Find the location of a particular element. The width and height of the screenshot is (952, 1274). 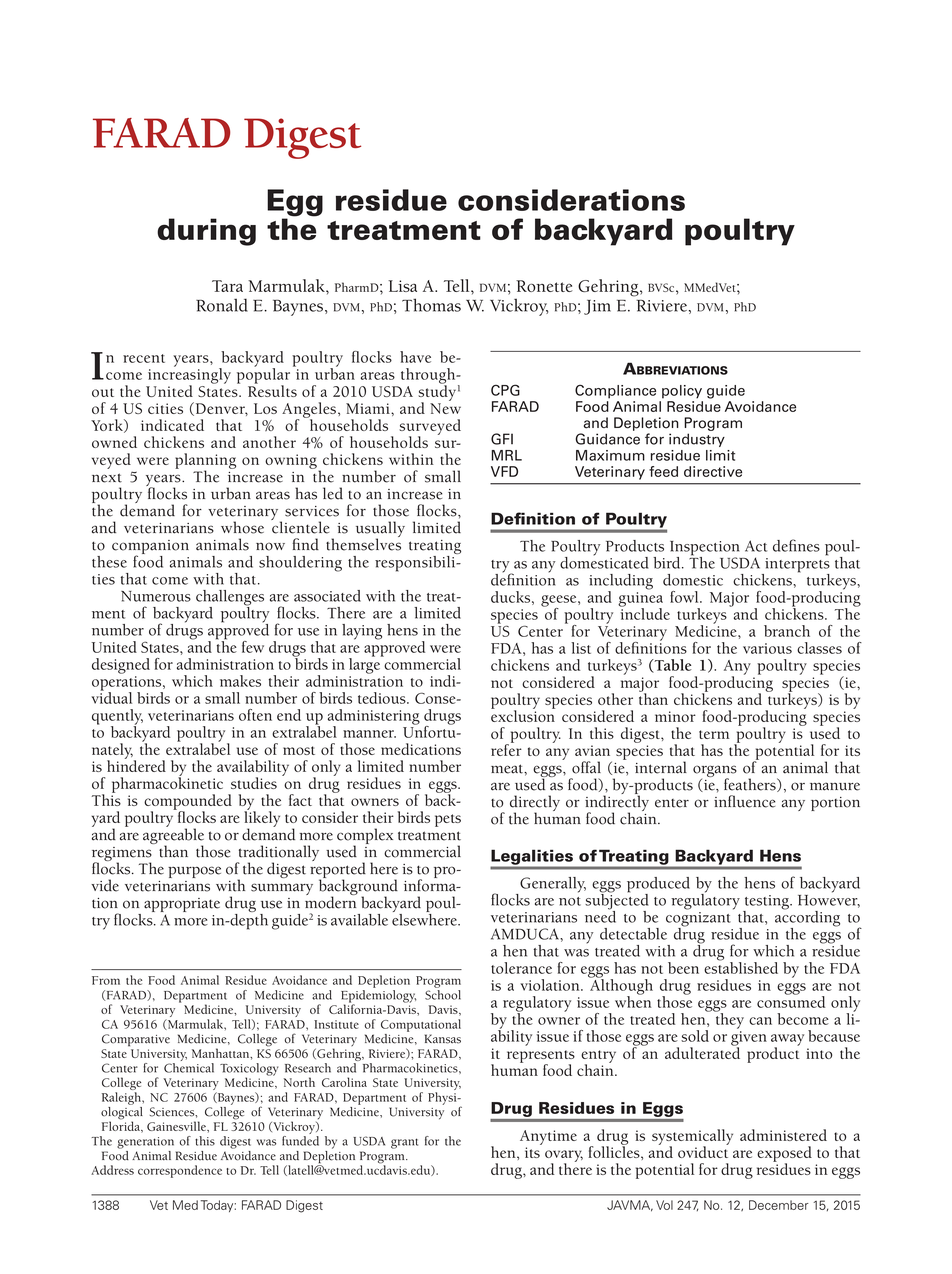

during is located at coordinates (206, 232).
